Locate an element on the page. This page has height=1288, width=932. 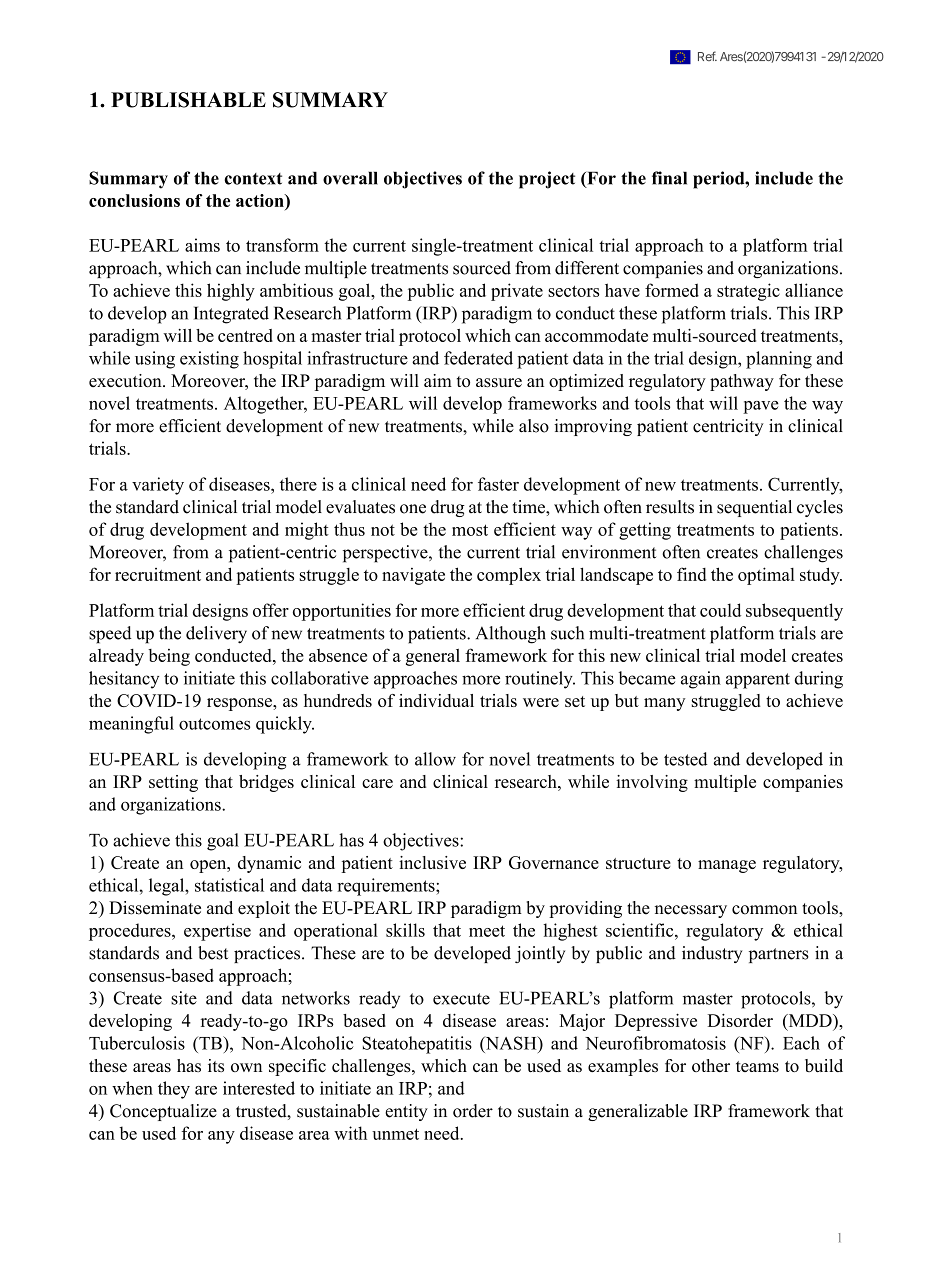
teams is located at coordinates (757, 1066).
